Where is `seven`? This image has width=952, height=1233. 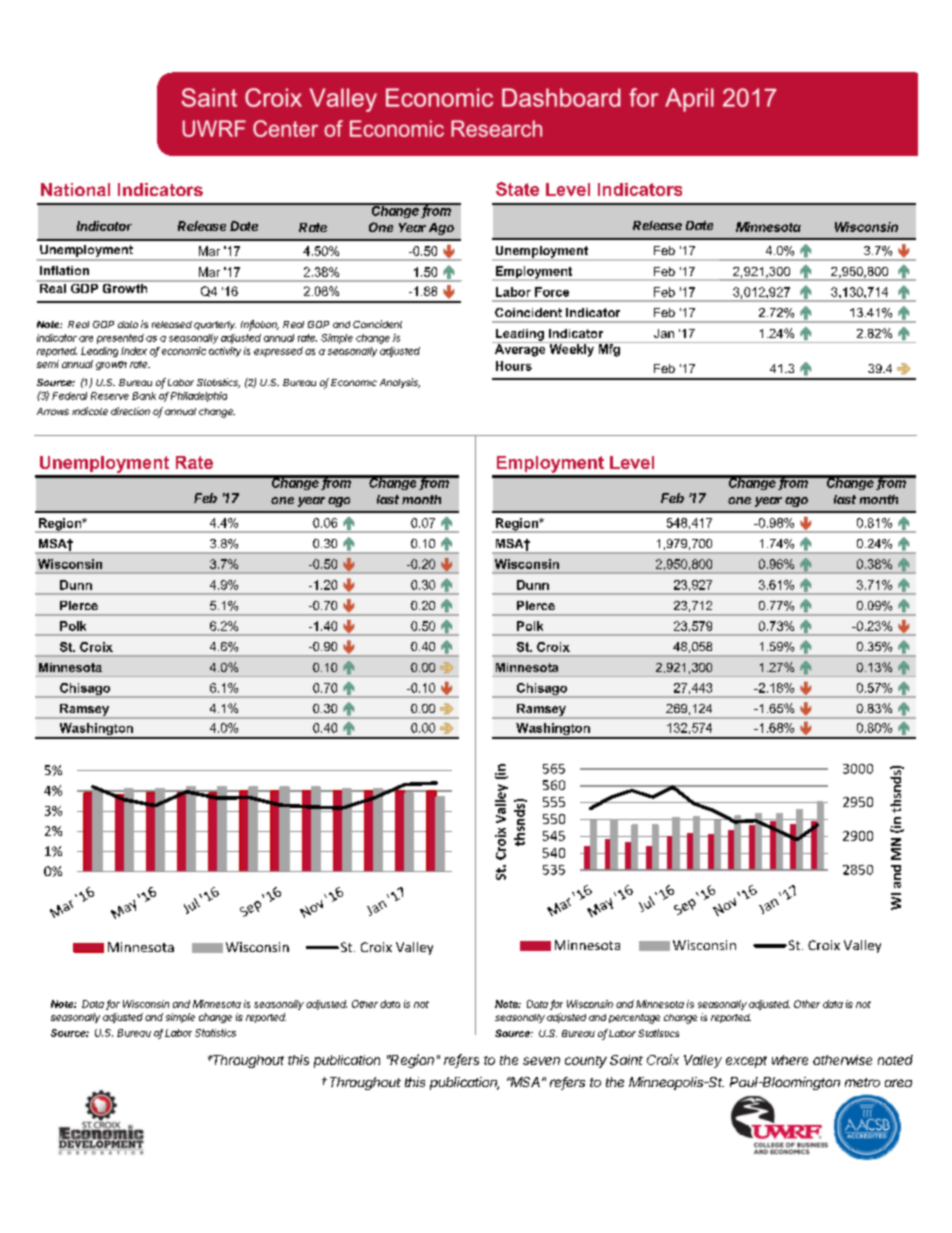
seven is located at coordinates (541, 1061).
